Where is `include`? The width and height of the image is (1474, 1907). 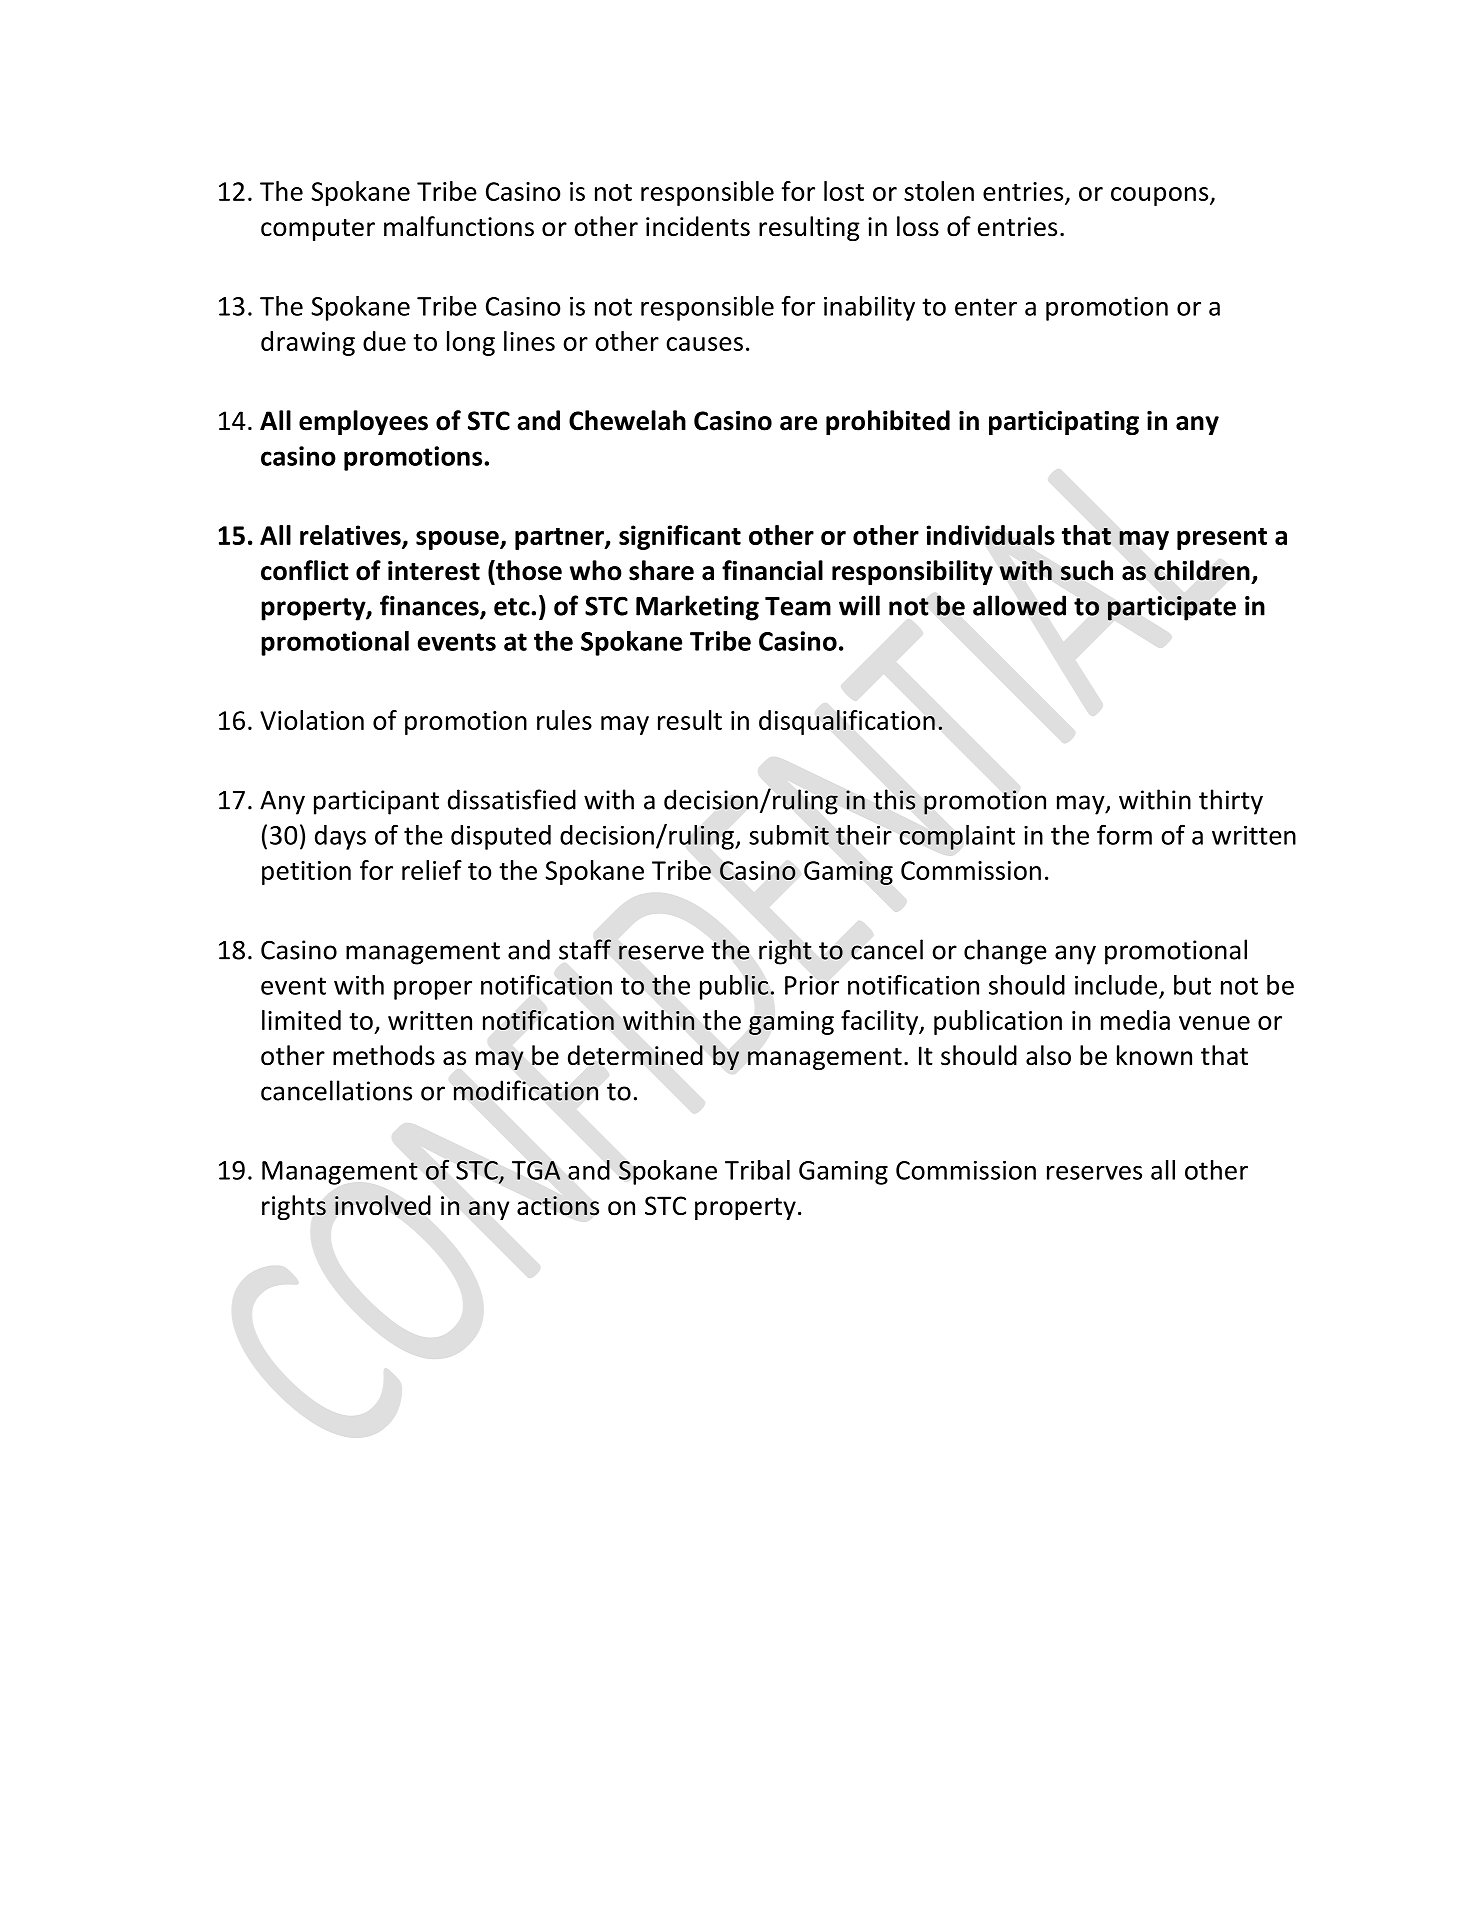
include is located at coordinates (1116, 985).
